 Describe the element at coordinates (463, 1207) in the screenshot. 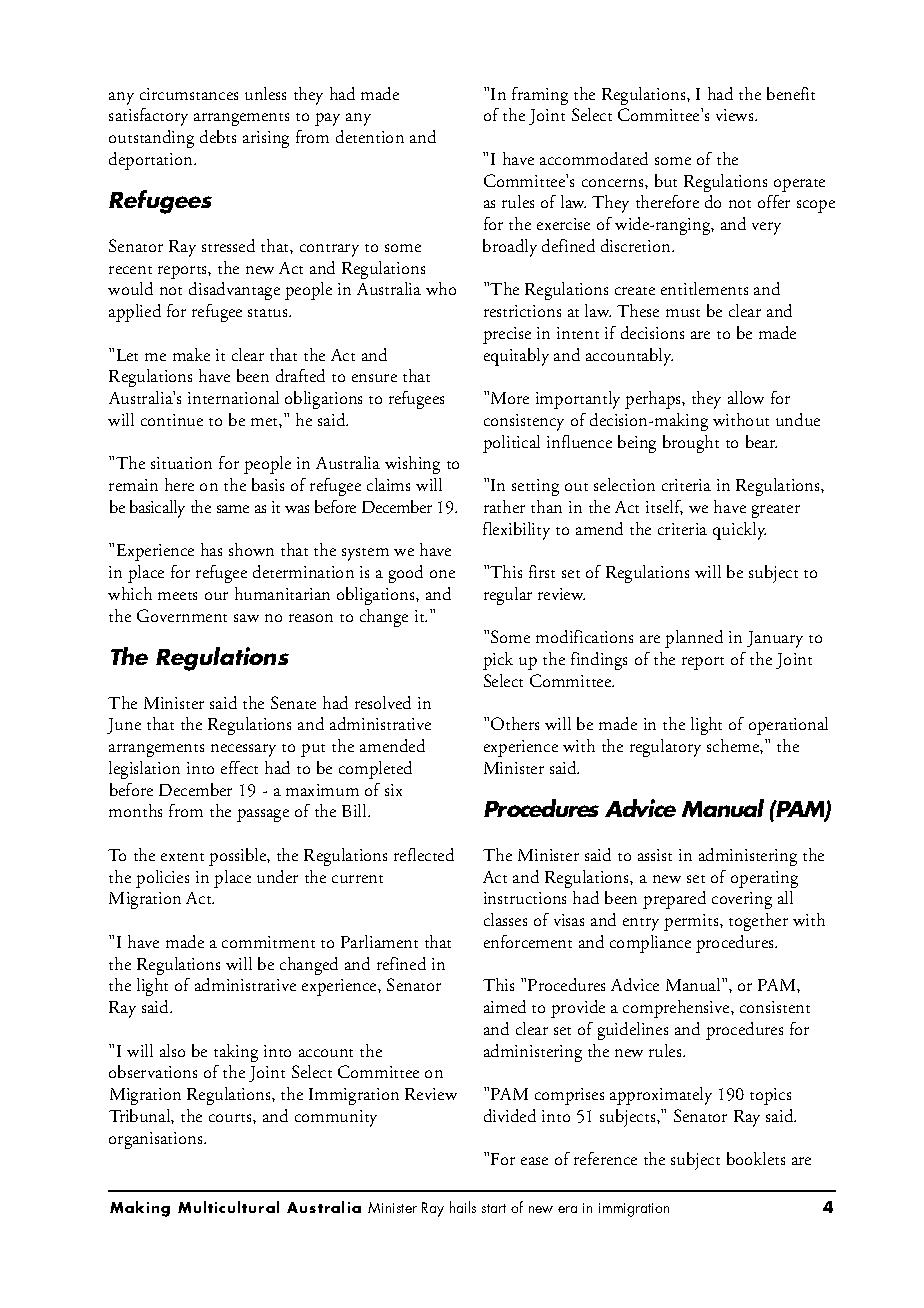

I see `hails` at that location.
